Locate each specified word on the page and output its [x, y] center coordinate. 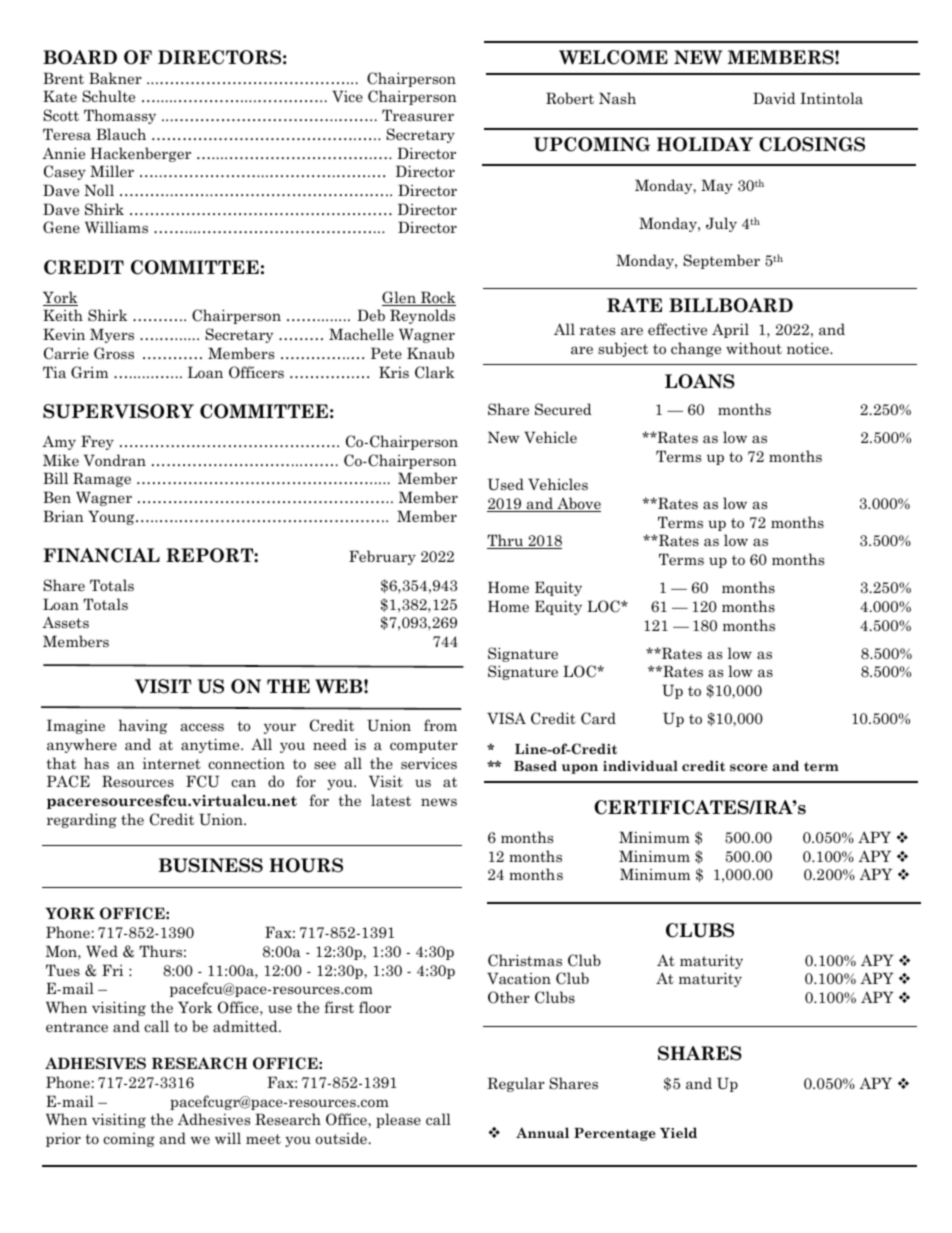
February [382, 557]
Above [578, 504]
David [774, 98]
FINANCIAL [101, 555]
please [398, 1120]
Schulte [108, 96]
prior [63, 1139]
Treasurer [418, 115]
